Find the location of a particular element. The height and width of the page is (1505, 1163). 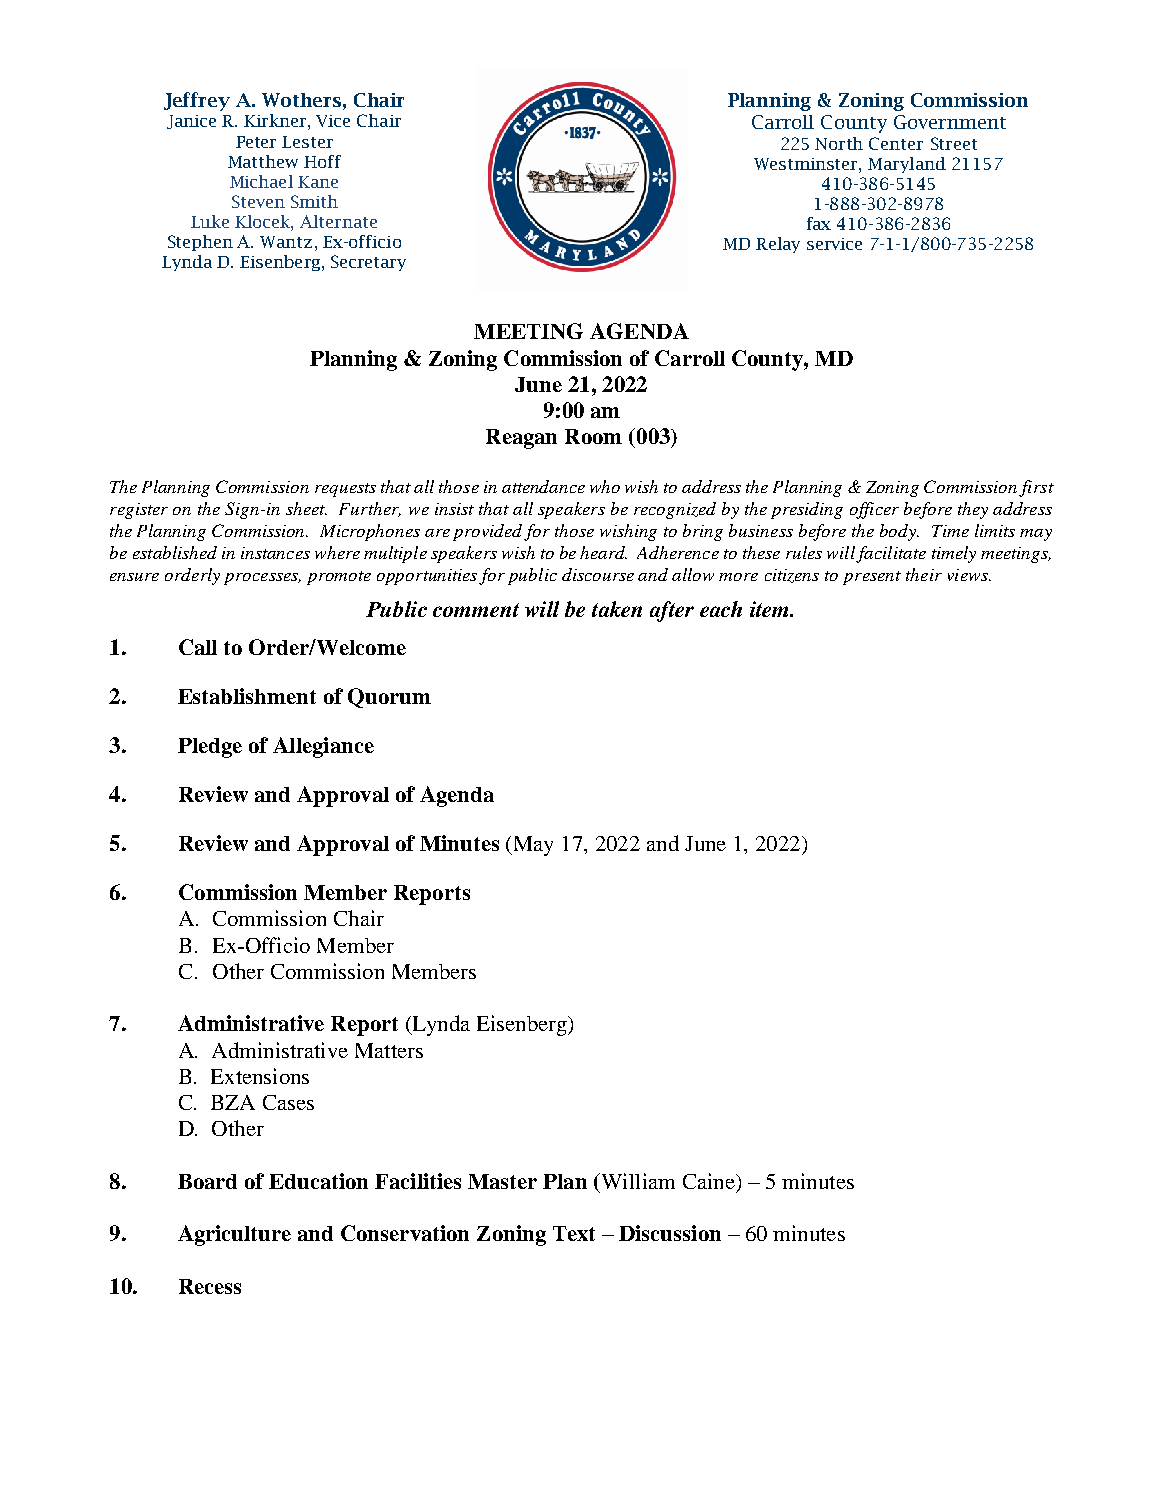

Agriculture is located at coordinates (234, 1235).
